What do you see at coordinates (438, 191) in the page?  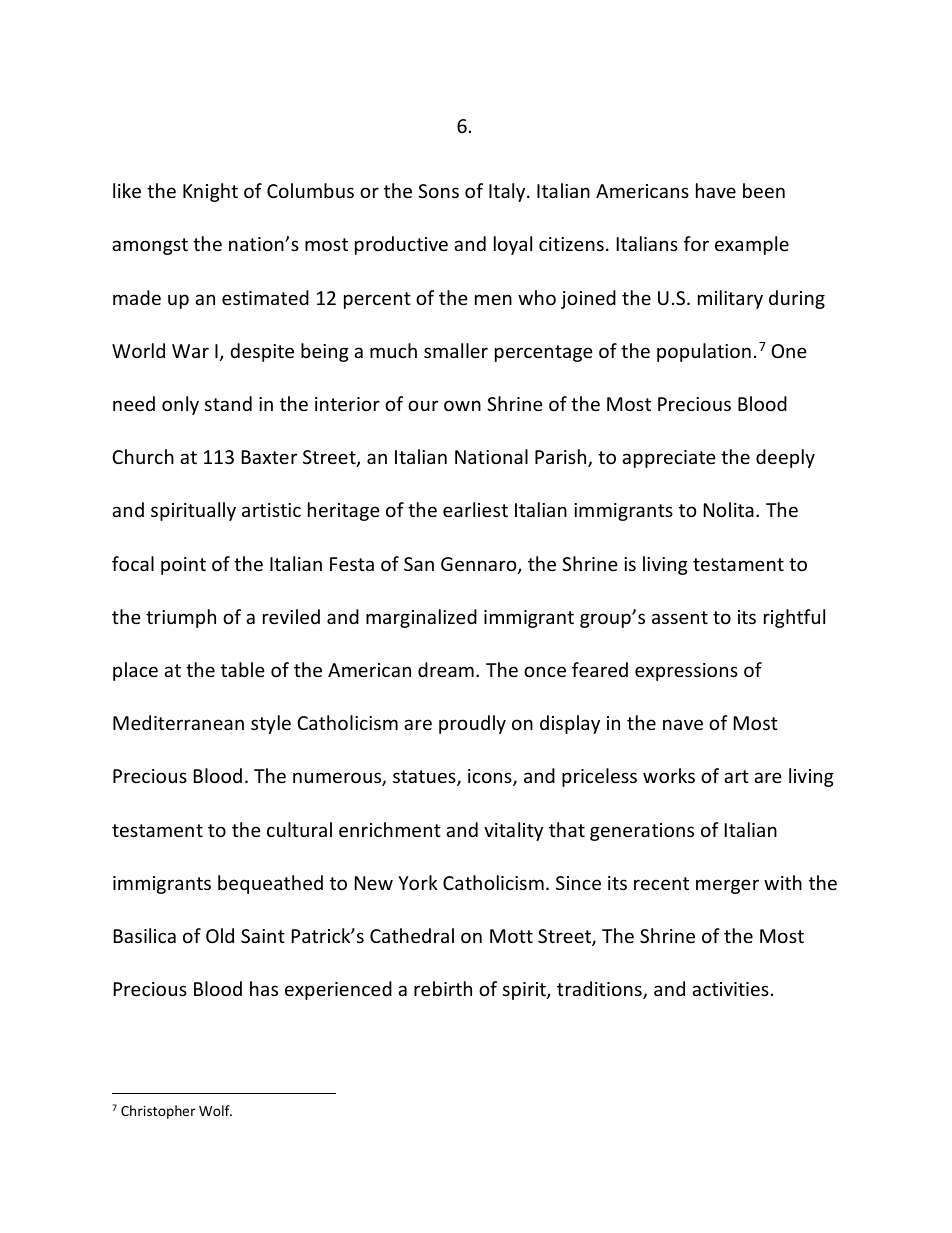 I see `Sons` at bounding box center [438, 191].
